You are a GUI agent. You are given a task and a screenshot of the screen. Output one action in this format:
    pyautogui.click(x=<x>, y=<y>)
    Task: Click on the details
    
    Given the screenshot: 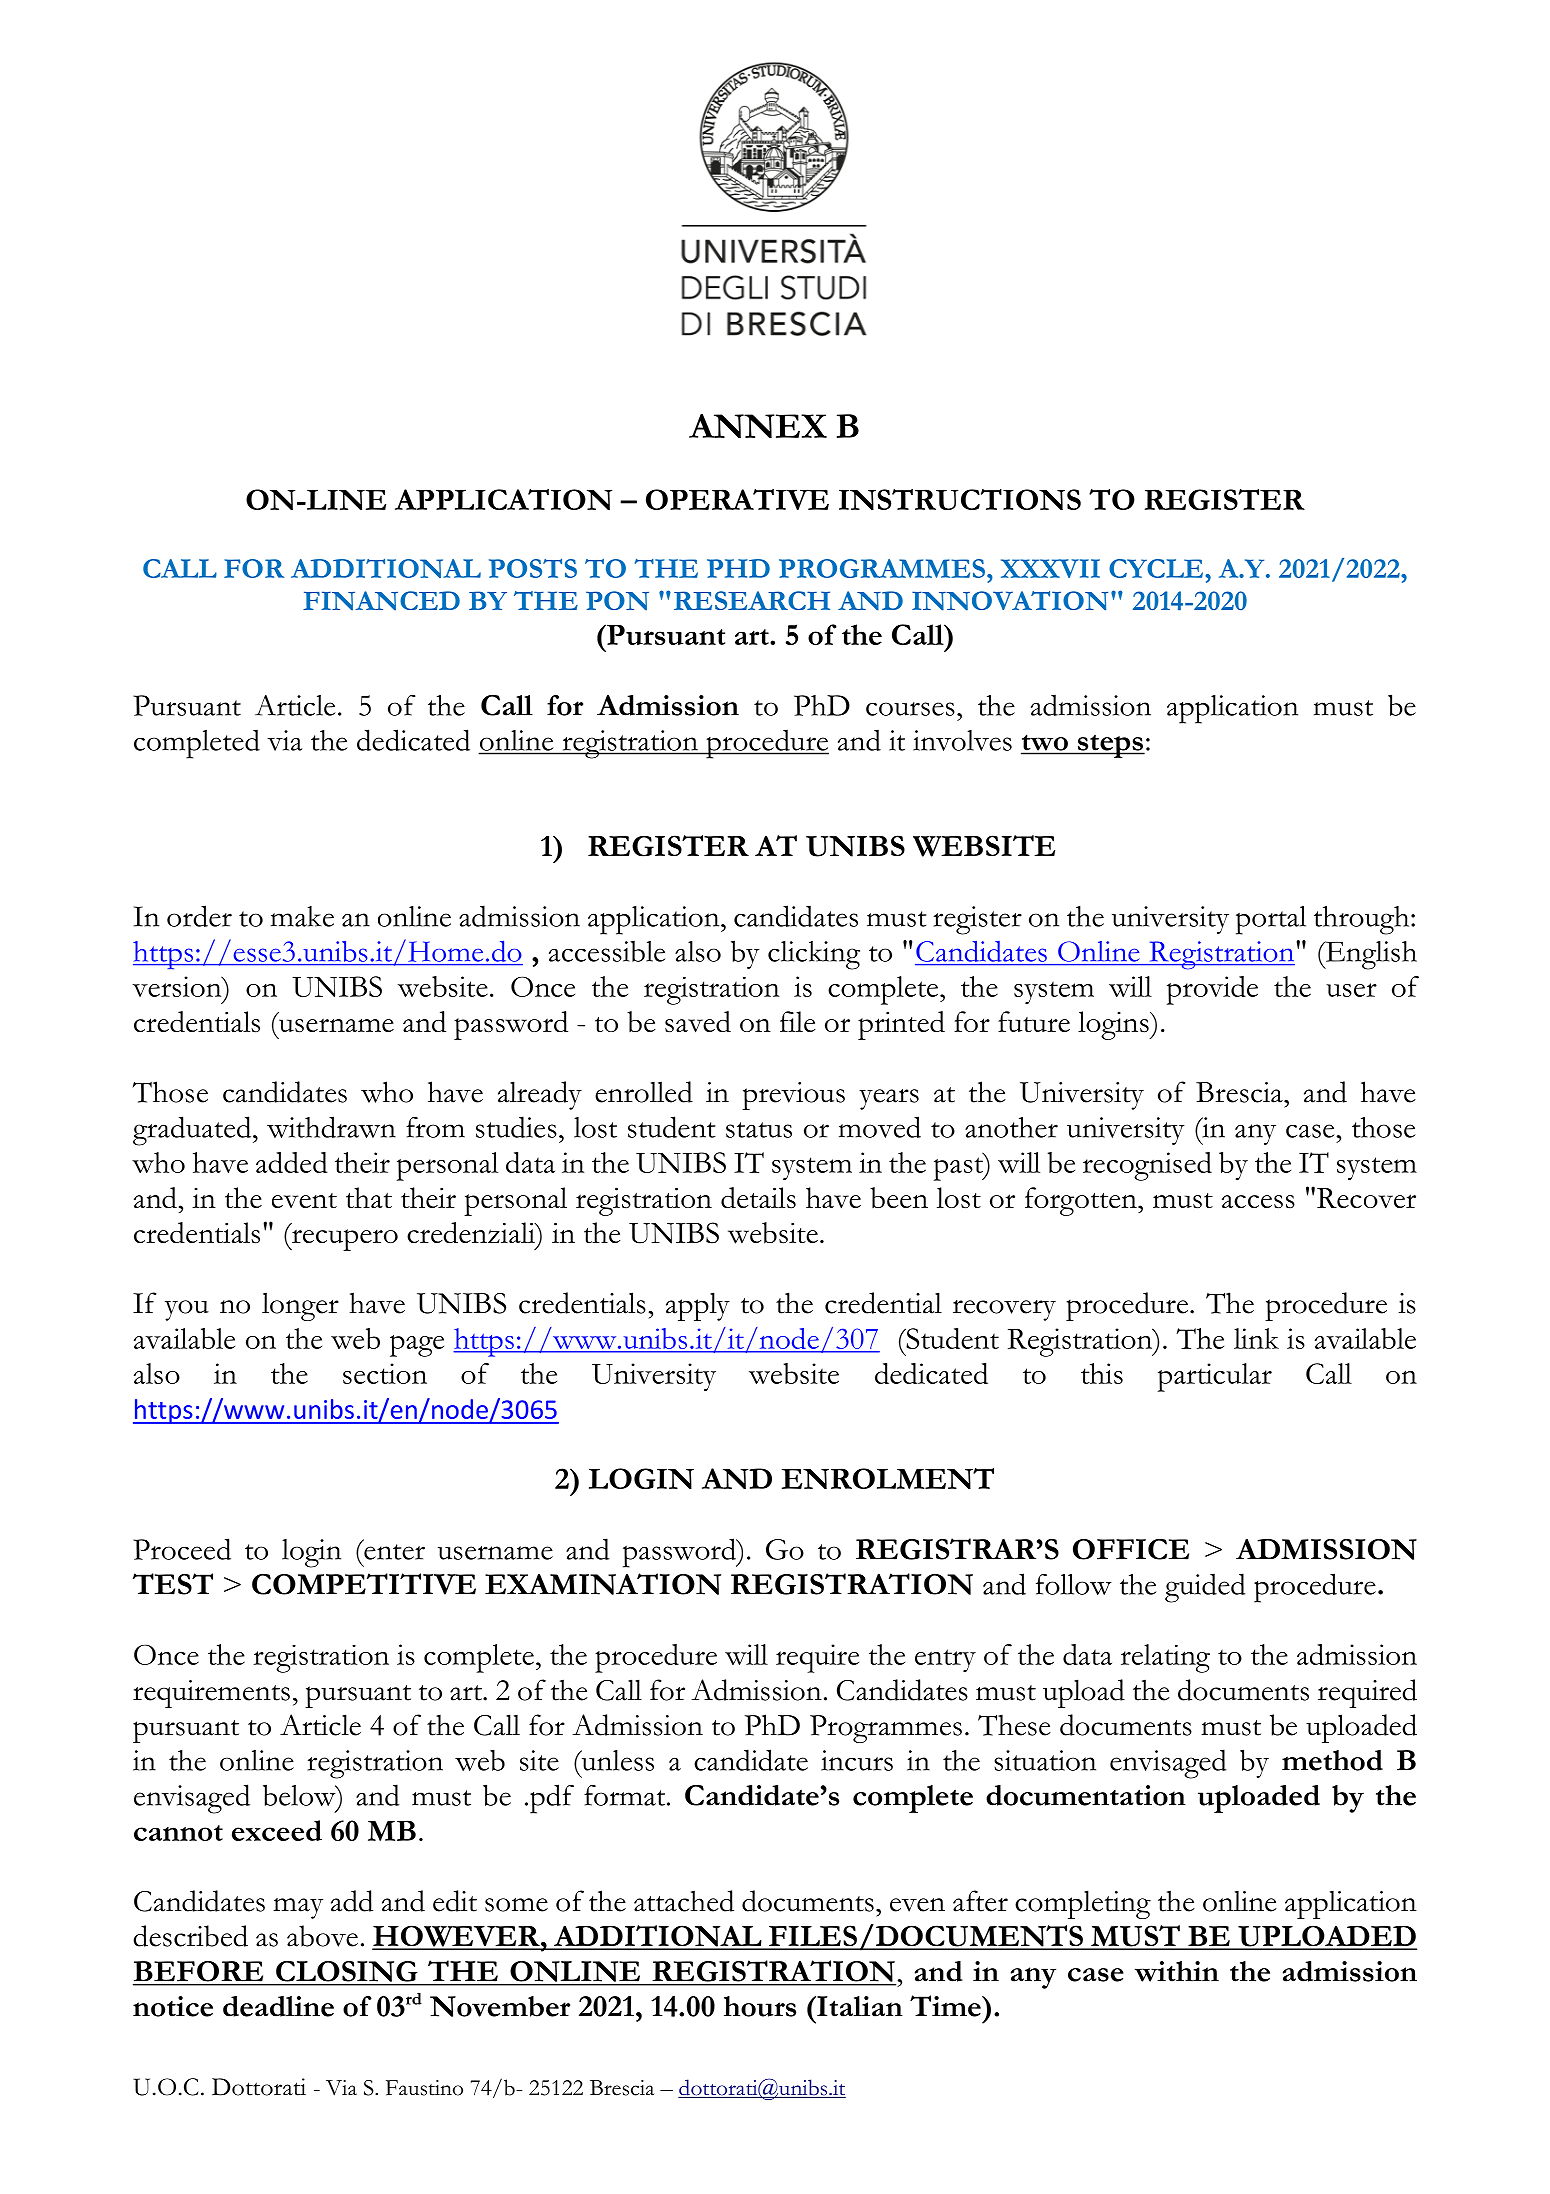 What is the action you would take?
    pyautogui.click(x=758, y=1198)
